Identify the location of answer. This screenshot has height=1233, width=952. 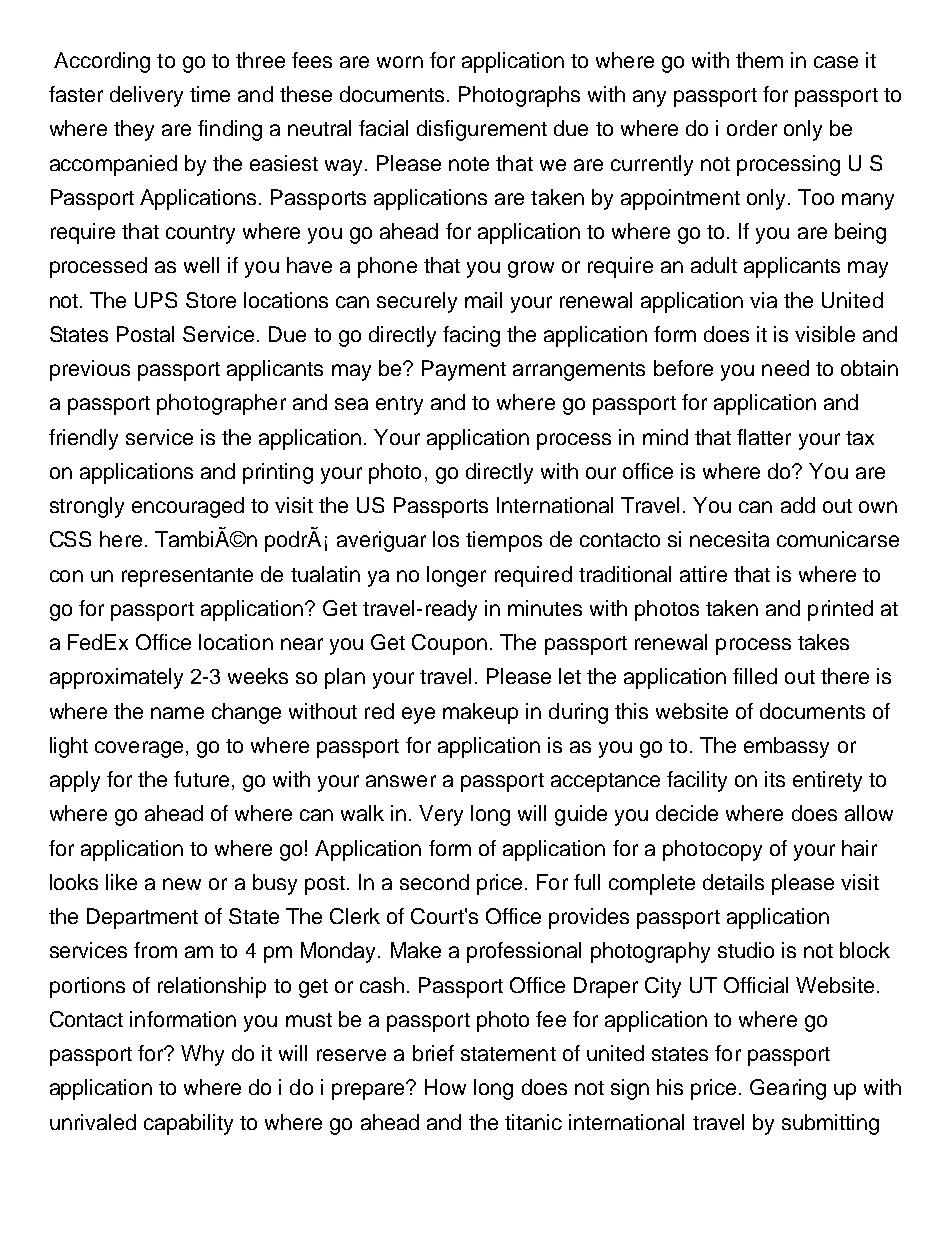
(401, 781).
